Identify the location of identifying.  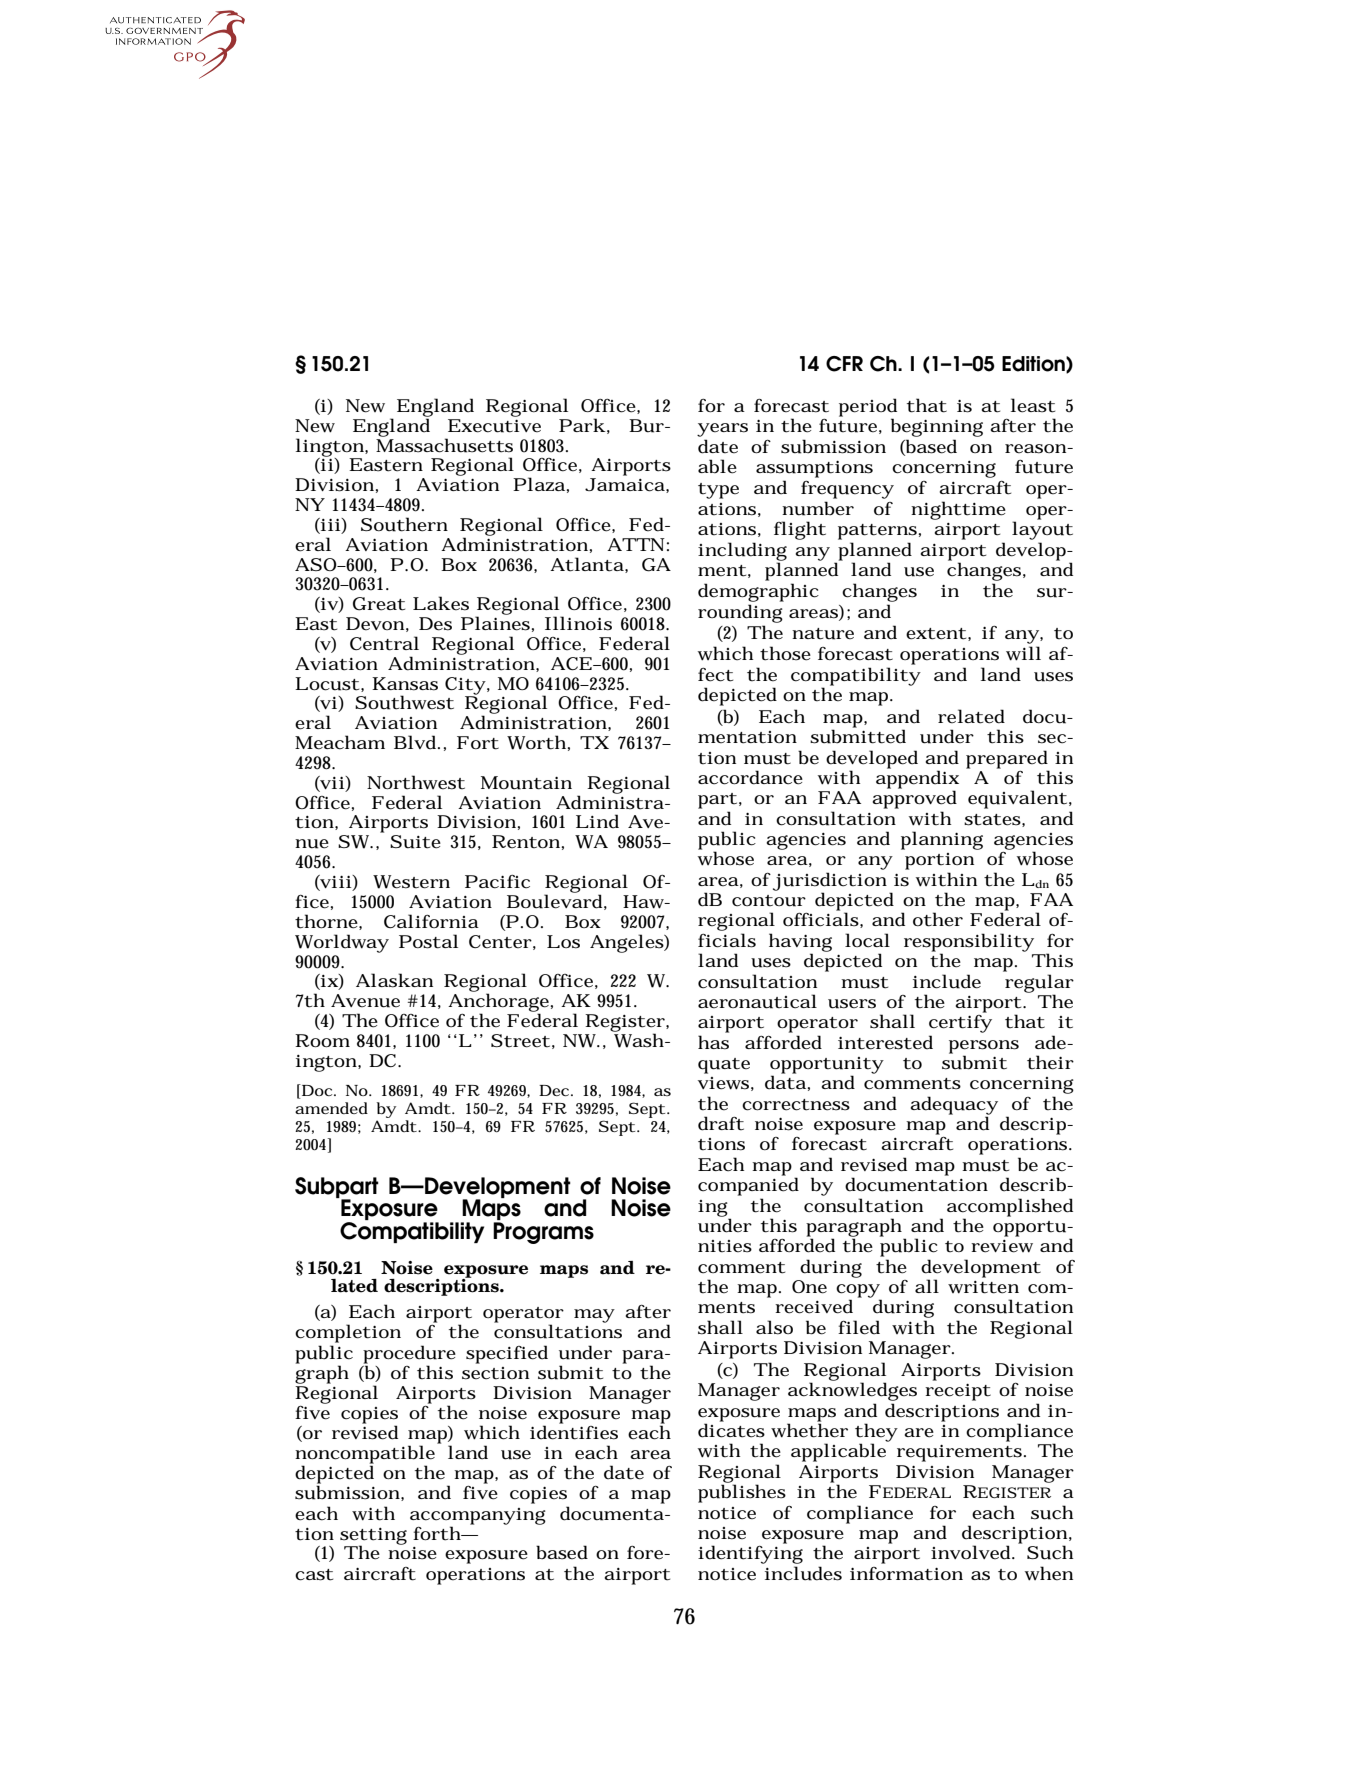
(750, 1554).
